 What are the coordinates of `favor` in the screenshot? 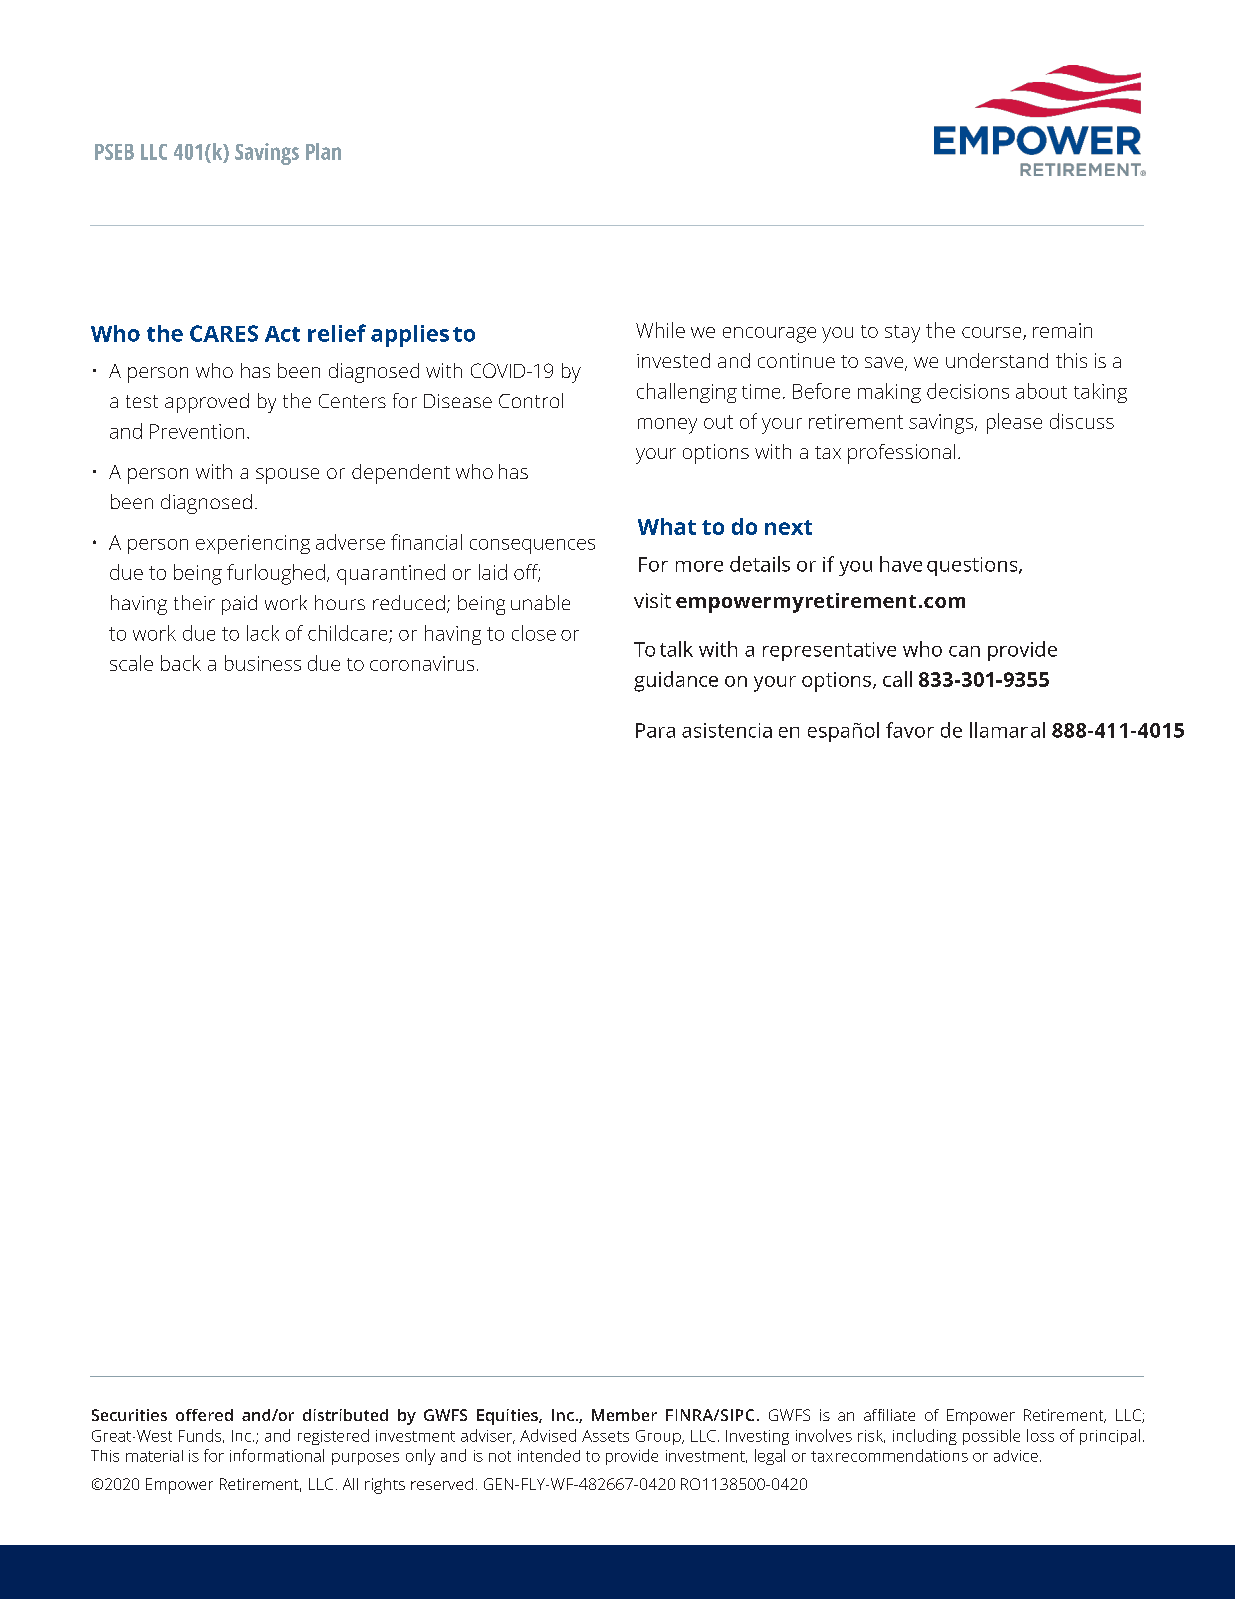 It's located at (910, 730).
